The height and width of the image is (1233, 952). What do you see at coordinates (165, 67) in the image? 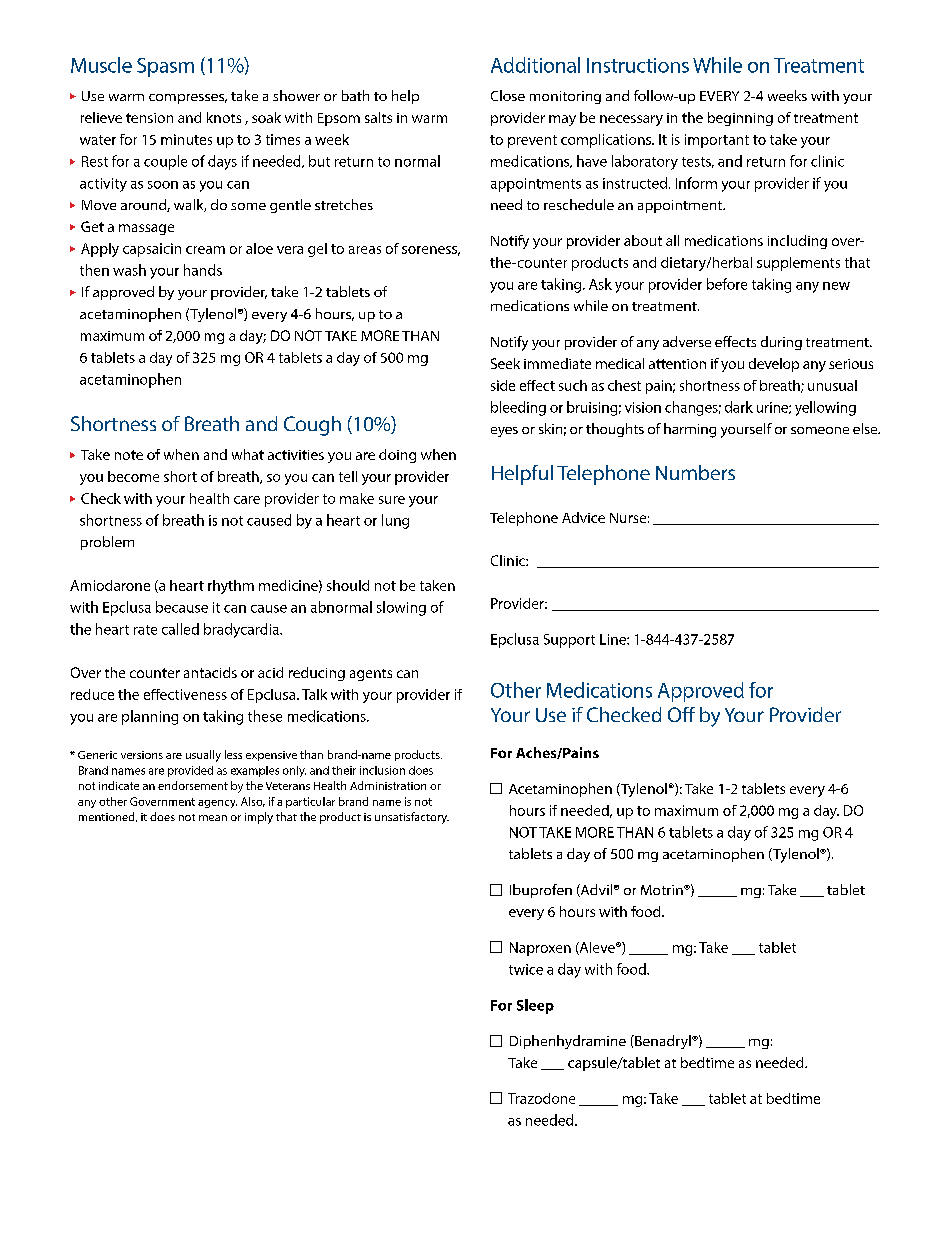
I see `Spasm` at bounding box center [165, 67].
